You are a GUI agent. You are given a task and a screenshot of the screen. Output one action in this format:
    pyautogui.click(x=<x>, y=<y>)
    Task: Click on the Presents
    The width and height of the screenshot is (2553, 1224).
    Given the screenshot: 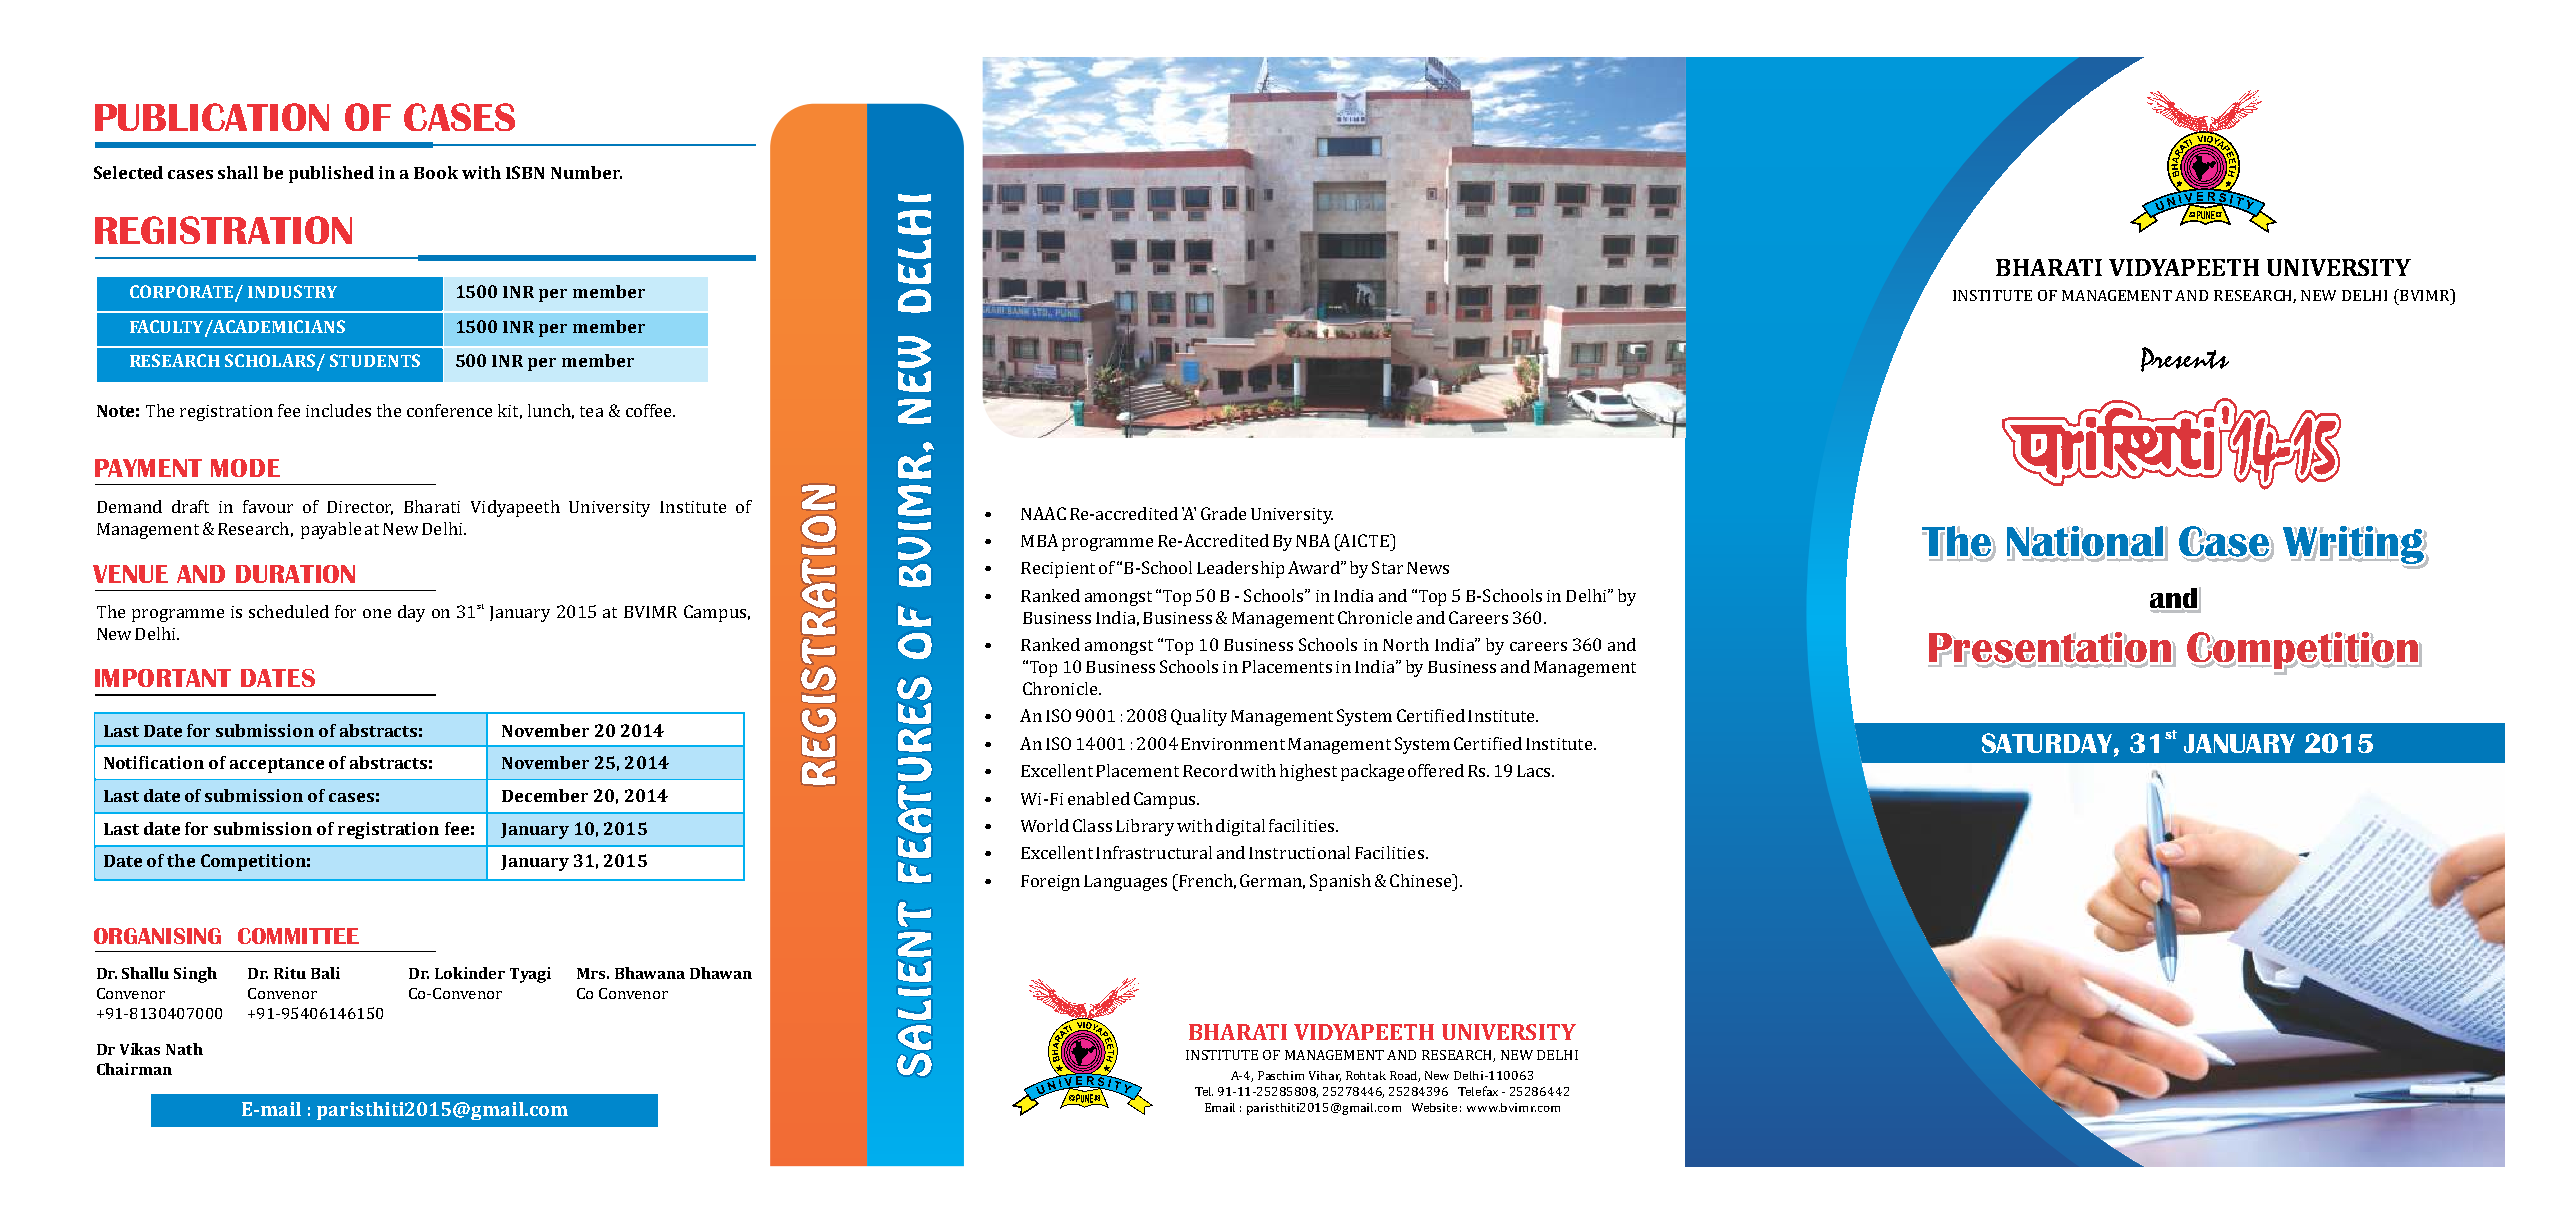 What is the action you would take?
    pyautogui.click(x=2185, y=359)
